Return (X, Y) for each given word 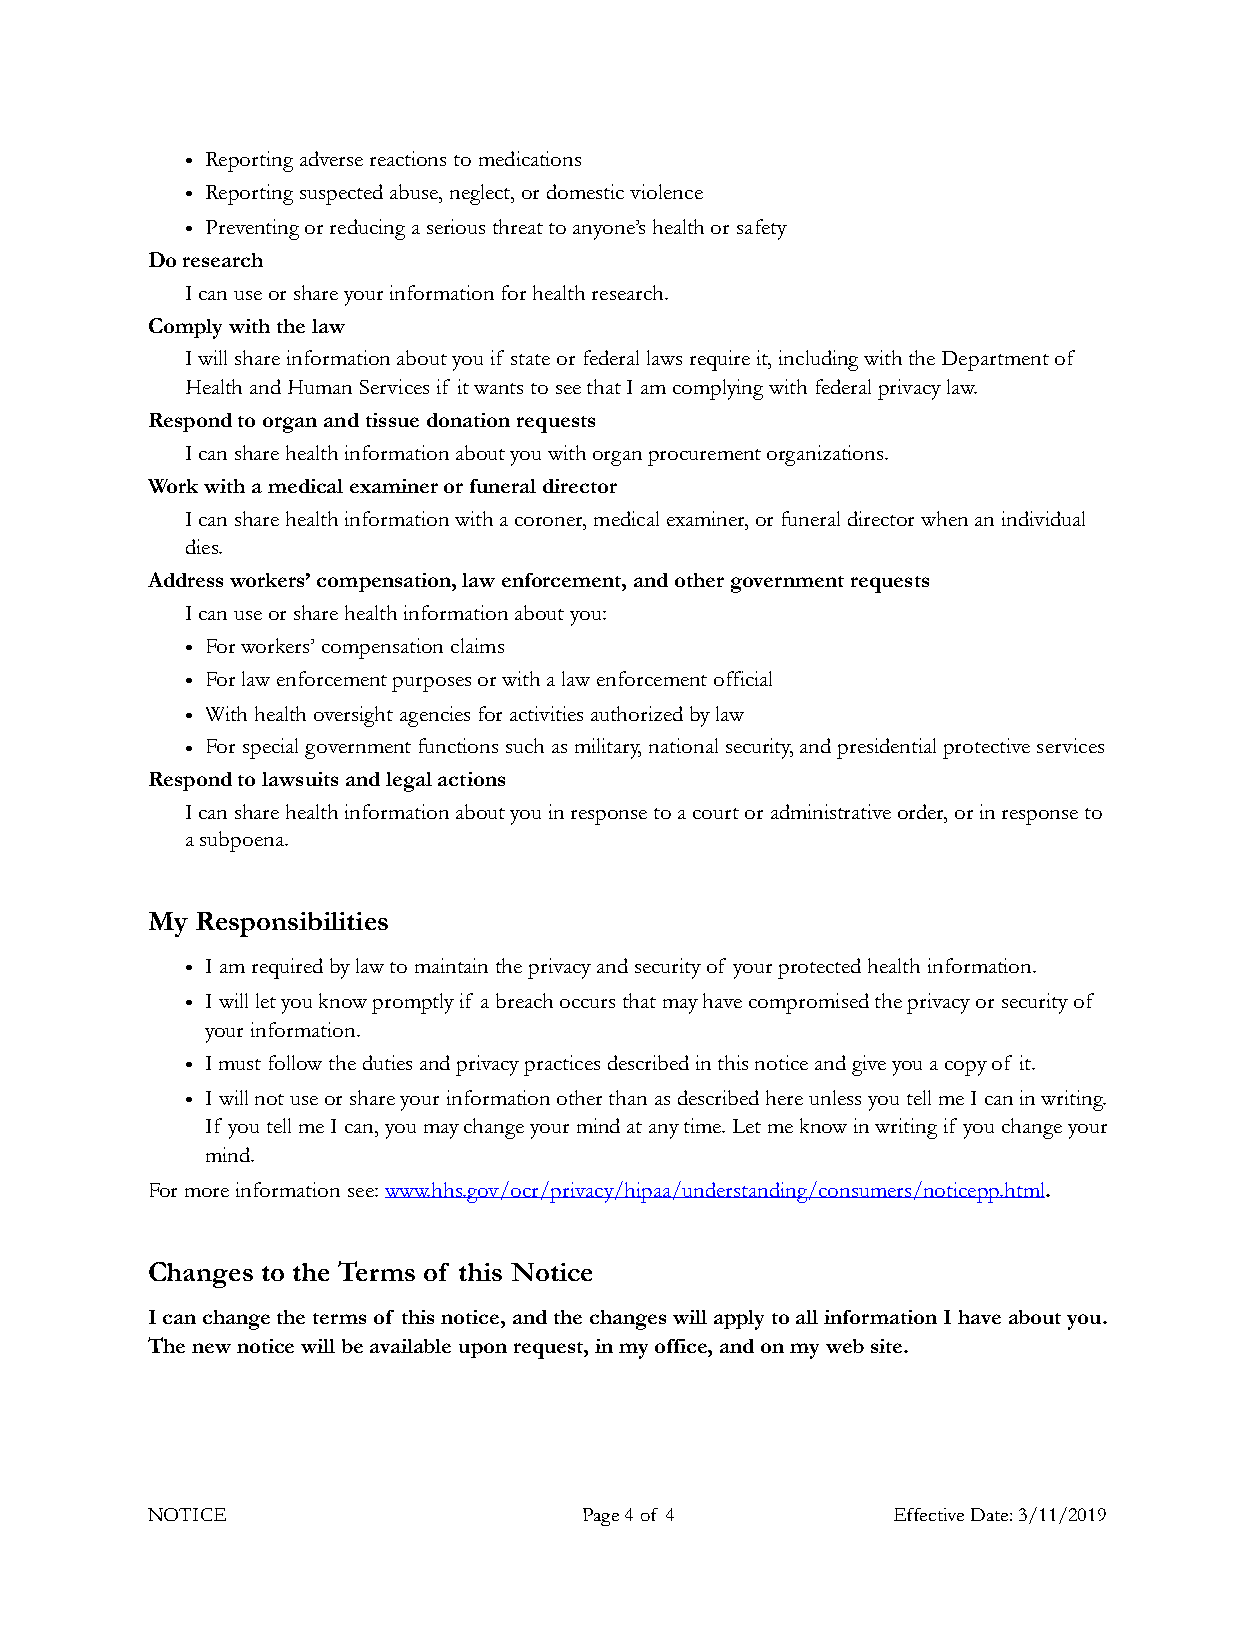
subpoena (243, 841)
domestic (585, 191)
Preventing (252, 229)
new (211, 1348)
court (716, 813)
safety (762, 229)
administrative (831, 811)
